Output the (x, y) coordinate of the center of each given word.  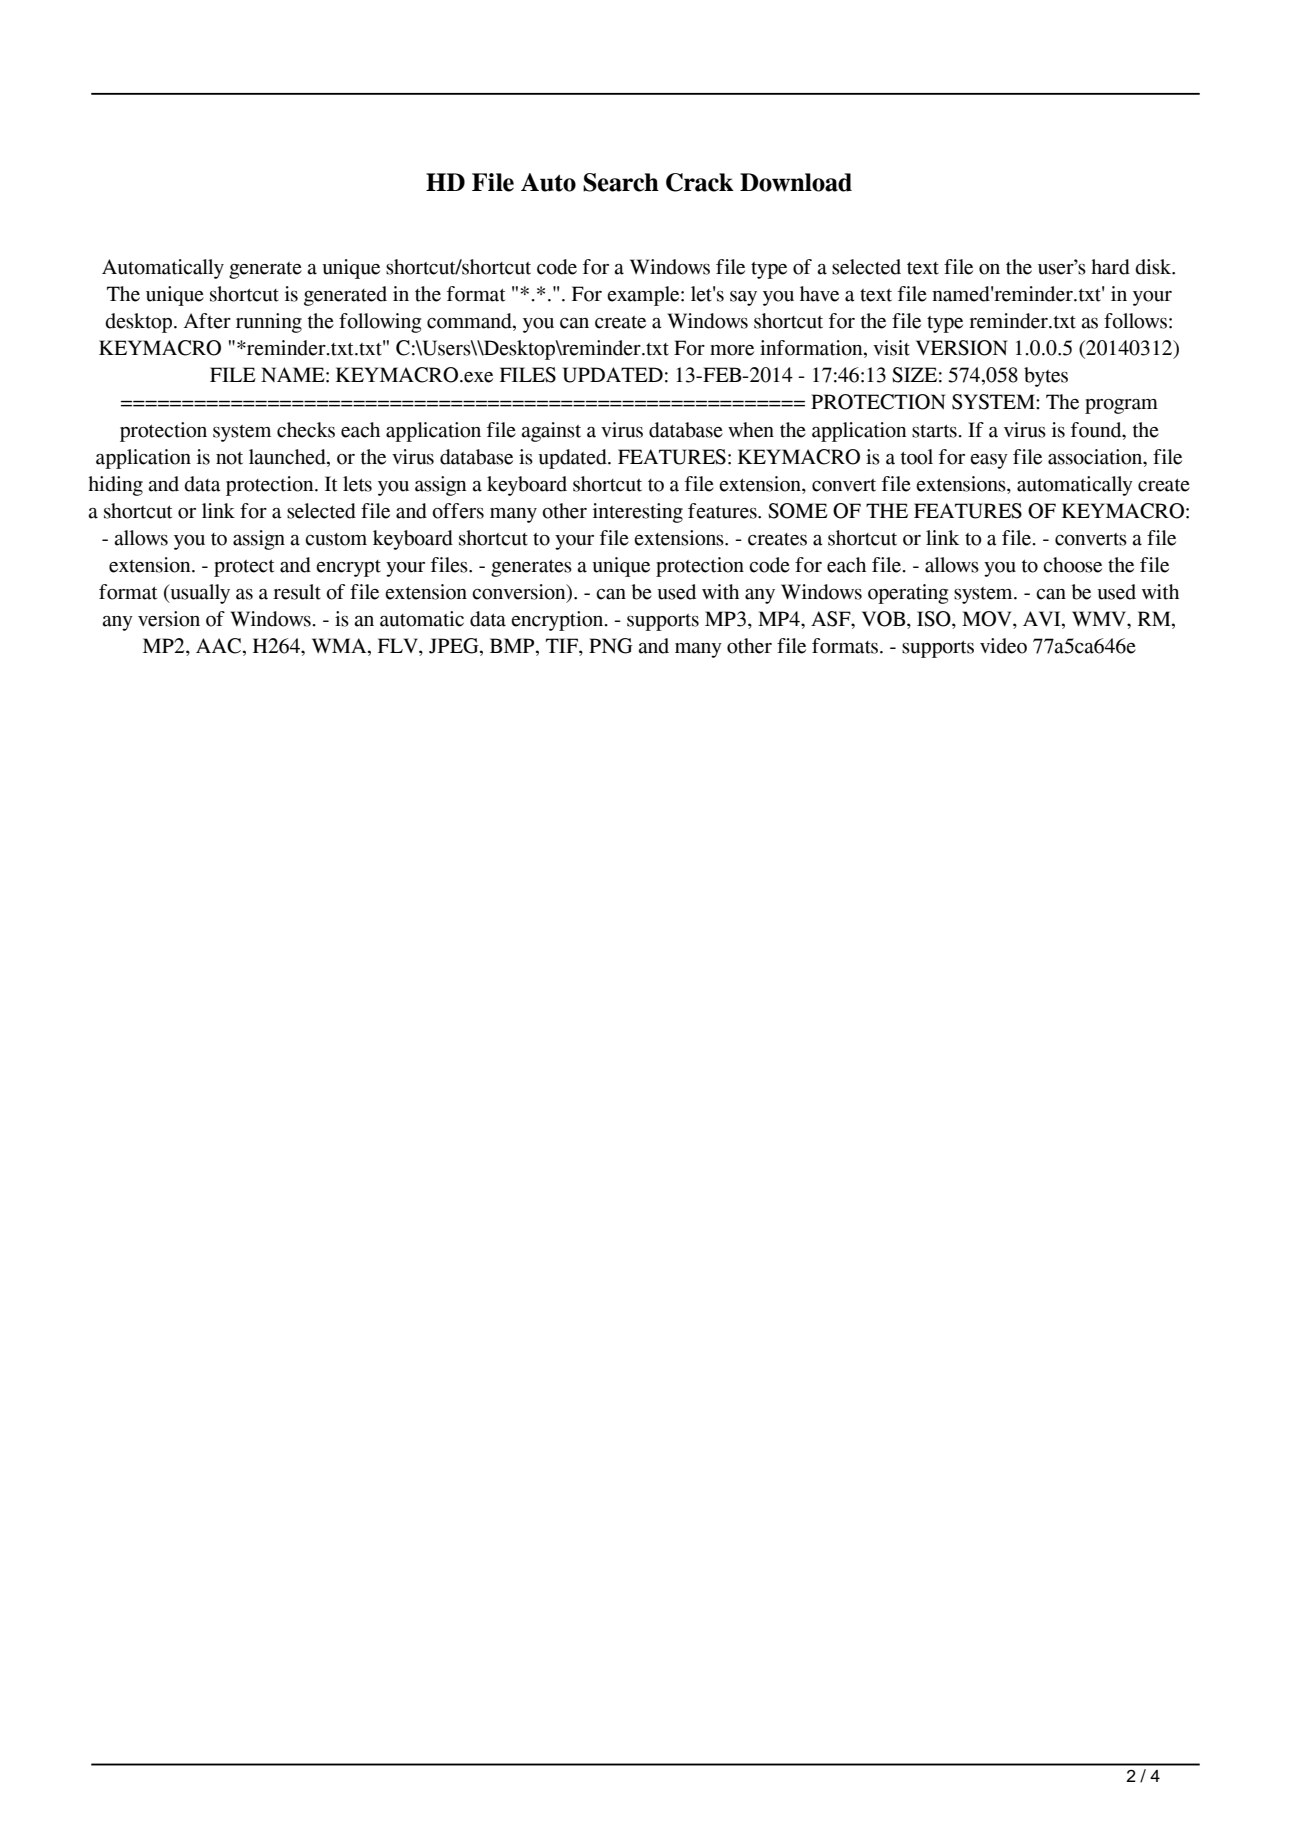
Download (796, 182)
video (1003, 646)
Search (621, 182)
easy (989, 461)
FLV (399, 647)
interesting (638, 513)
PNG (611, 646)
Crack (700, 182)
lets (357, 484)
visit (891, 348)
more (732, 350)
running (269, 323)
